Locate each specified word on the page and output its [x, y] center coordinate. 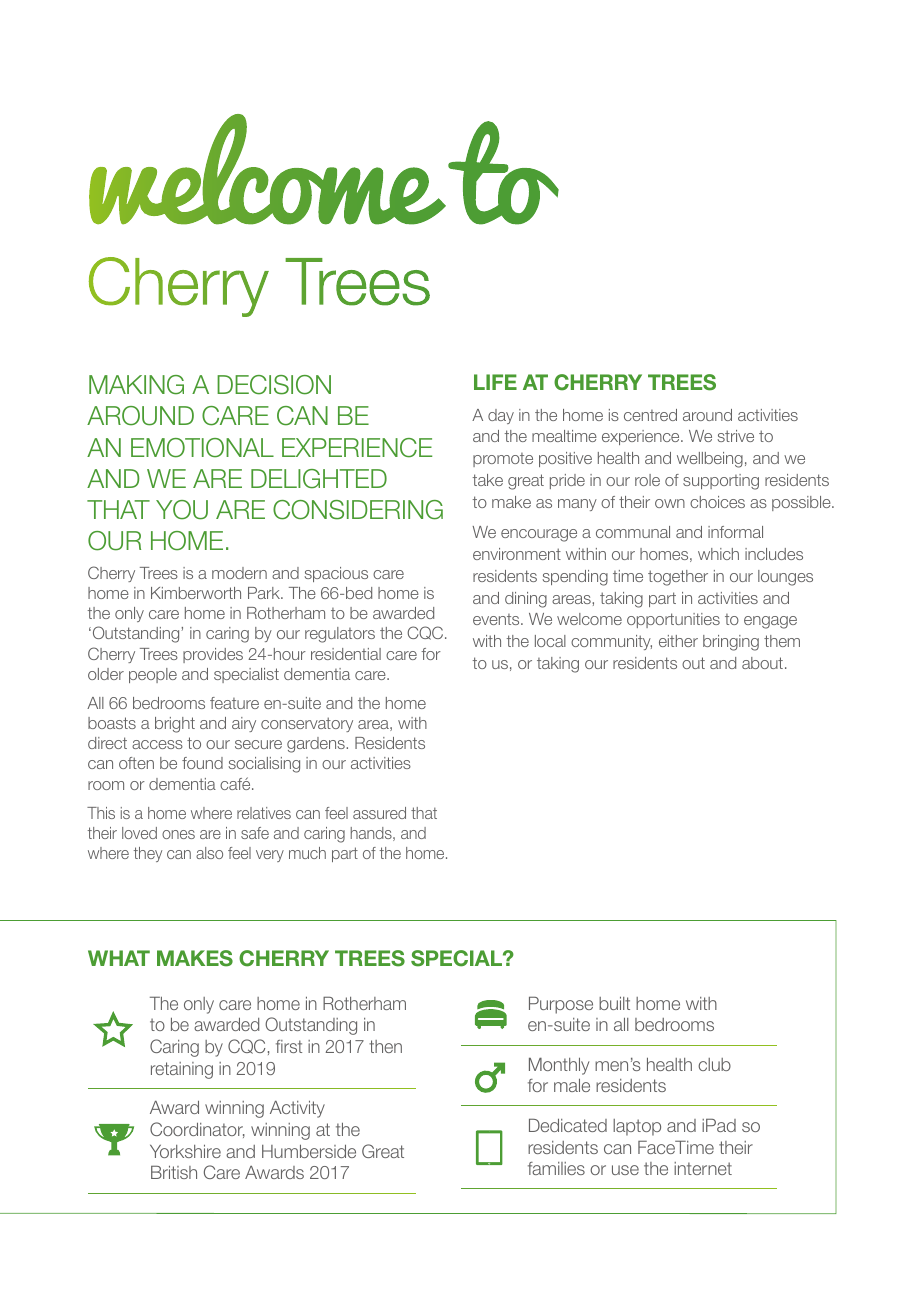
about [762, 663]
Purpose [561, 1005]
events [497, 619]
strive [735, 436]
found [202, 763]
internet [703, 1168]
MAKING [136, 385]
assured [379, 813]
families [556, 1168]
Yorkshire [185, 1151]
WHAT [119, 958]
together [678, 578]
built [614, 1003]
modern [239, 573]
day [501, 416]
